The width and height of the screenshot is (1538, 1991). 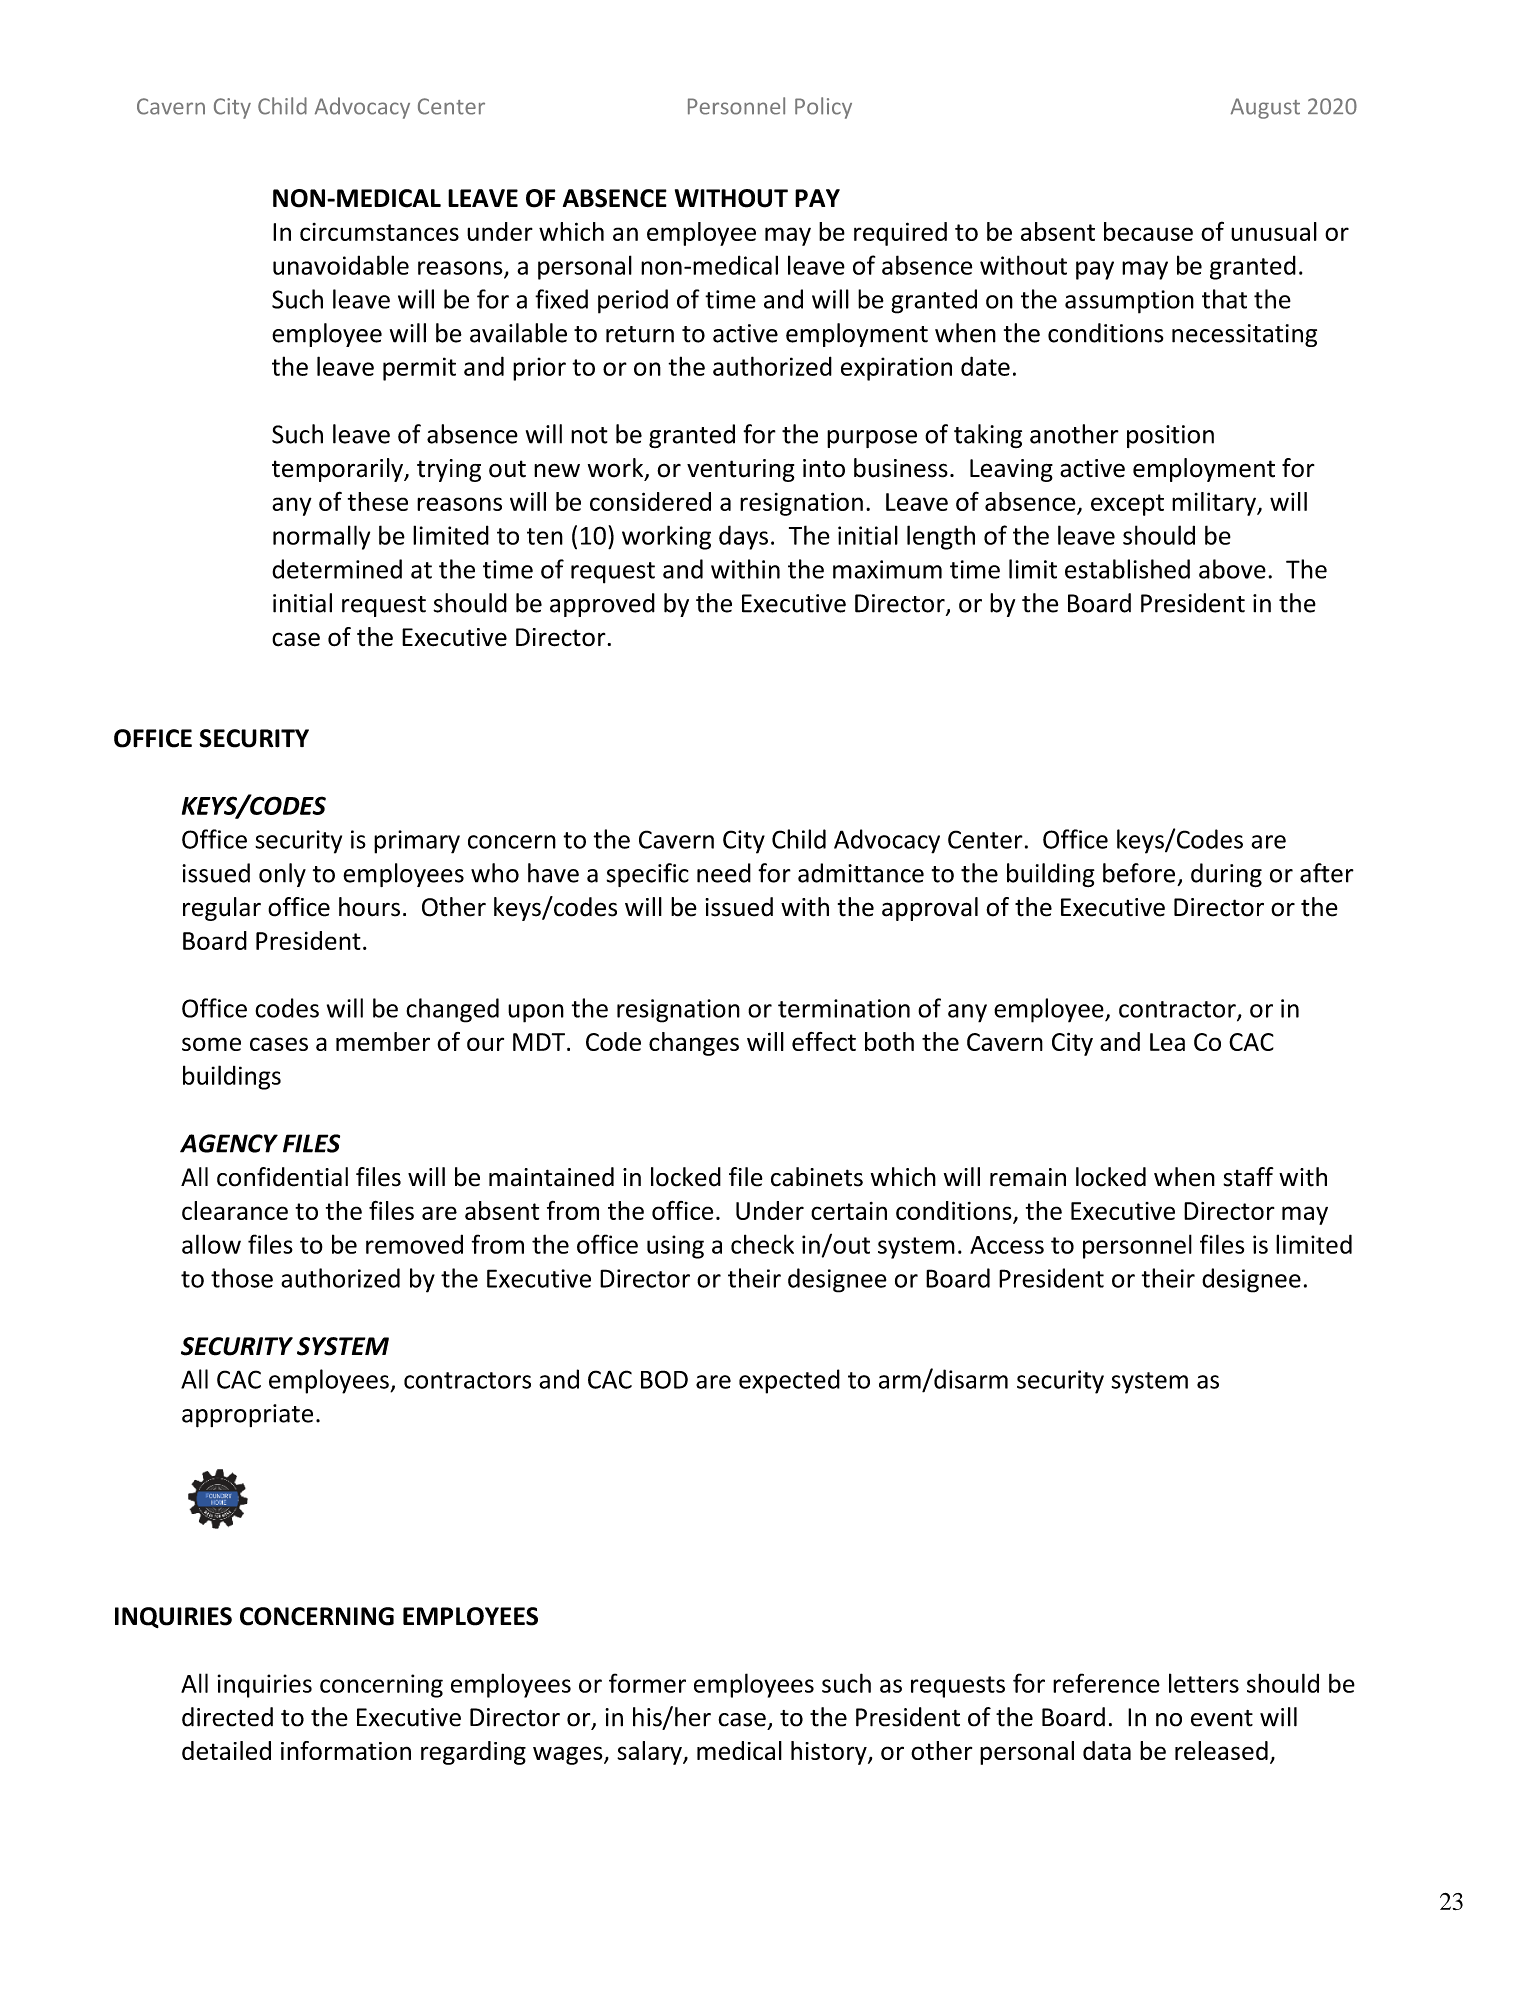 What do you see at coordinates (830, 1753) in the screenshot?
I see `history` at bounding box center [830, 1753].
